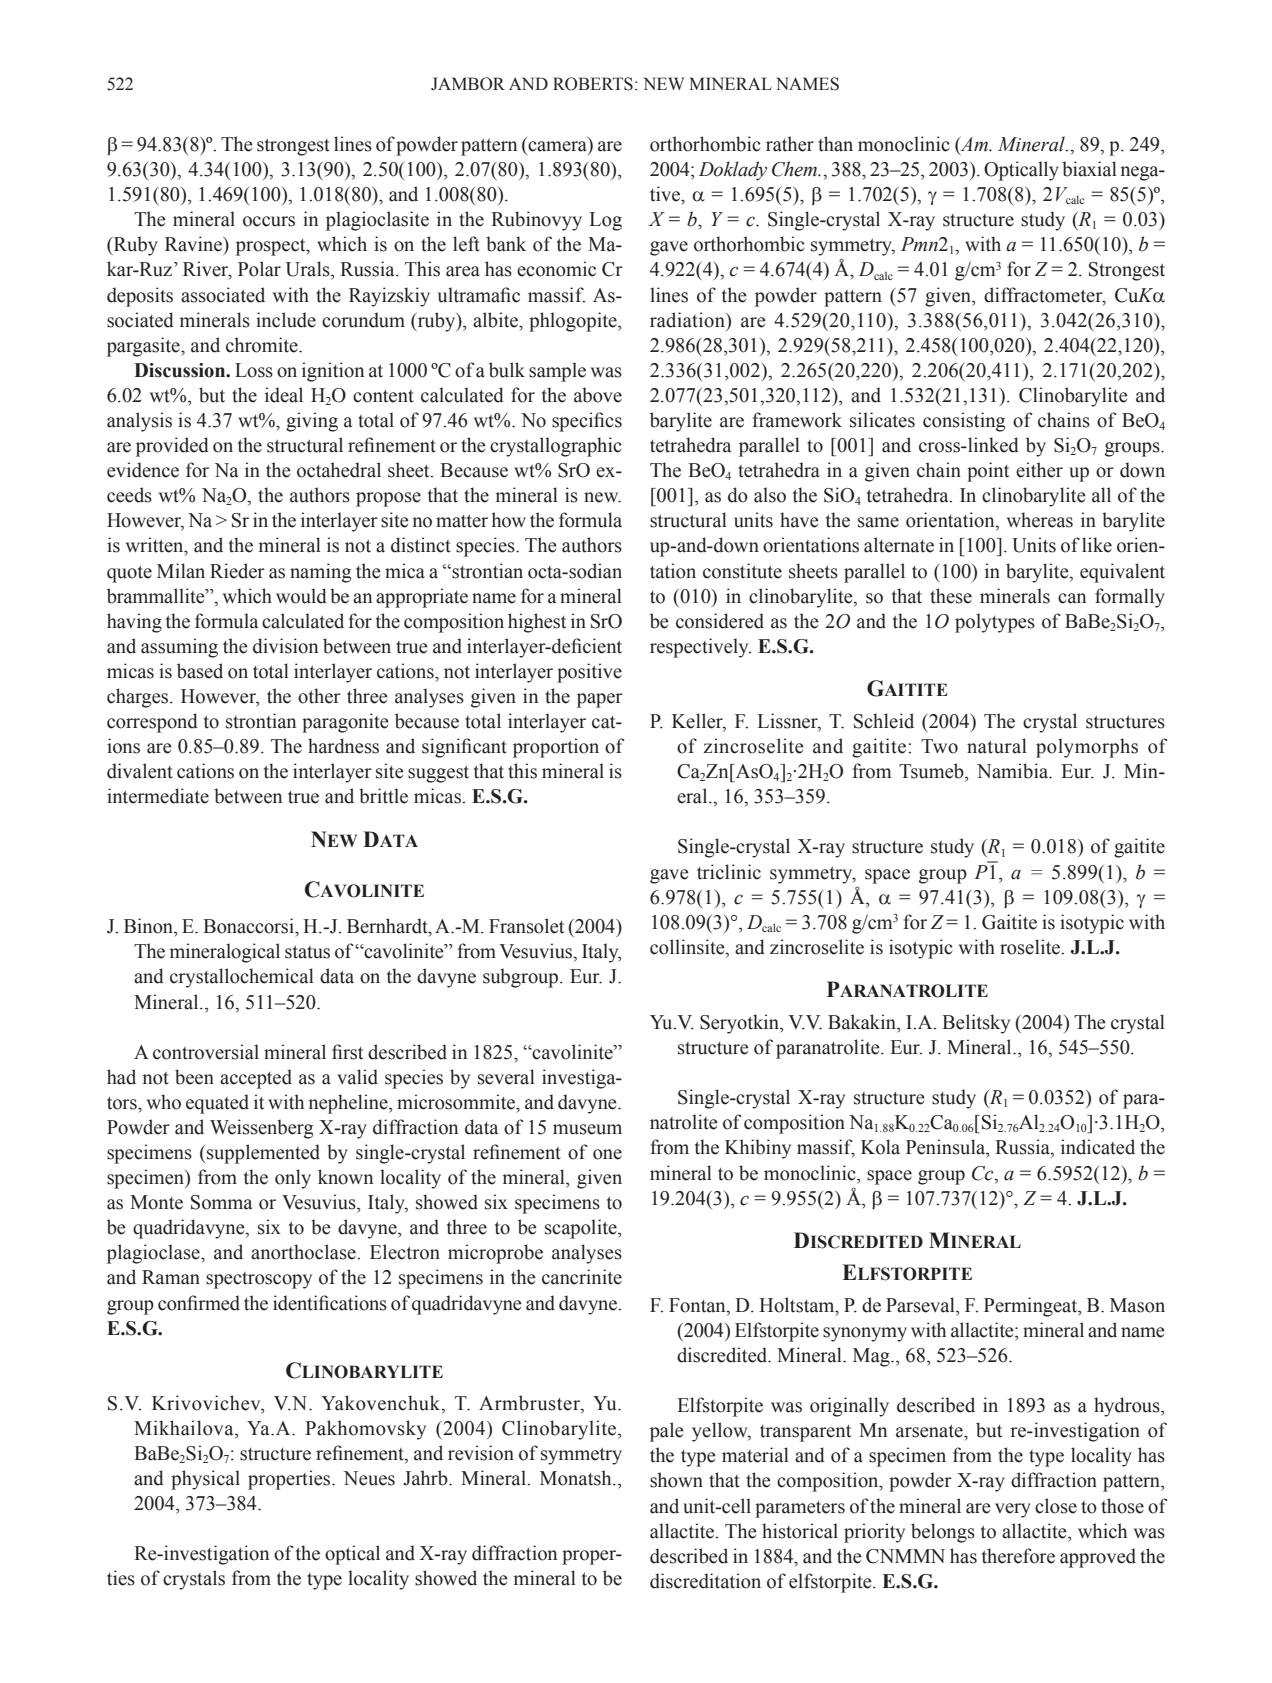 The height and width of the screenshot is (1683, 1272). What do you see at coordinates (676, 1480) in the screenshot?
I see `shown` at bounding box center [676, 1480].
